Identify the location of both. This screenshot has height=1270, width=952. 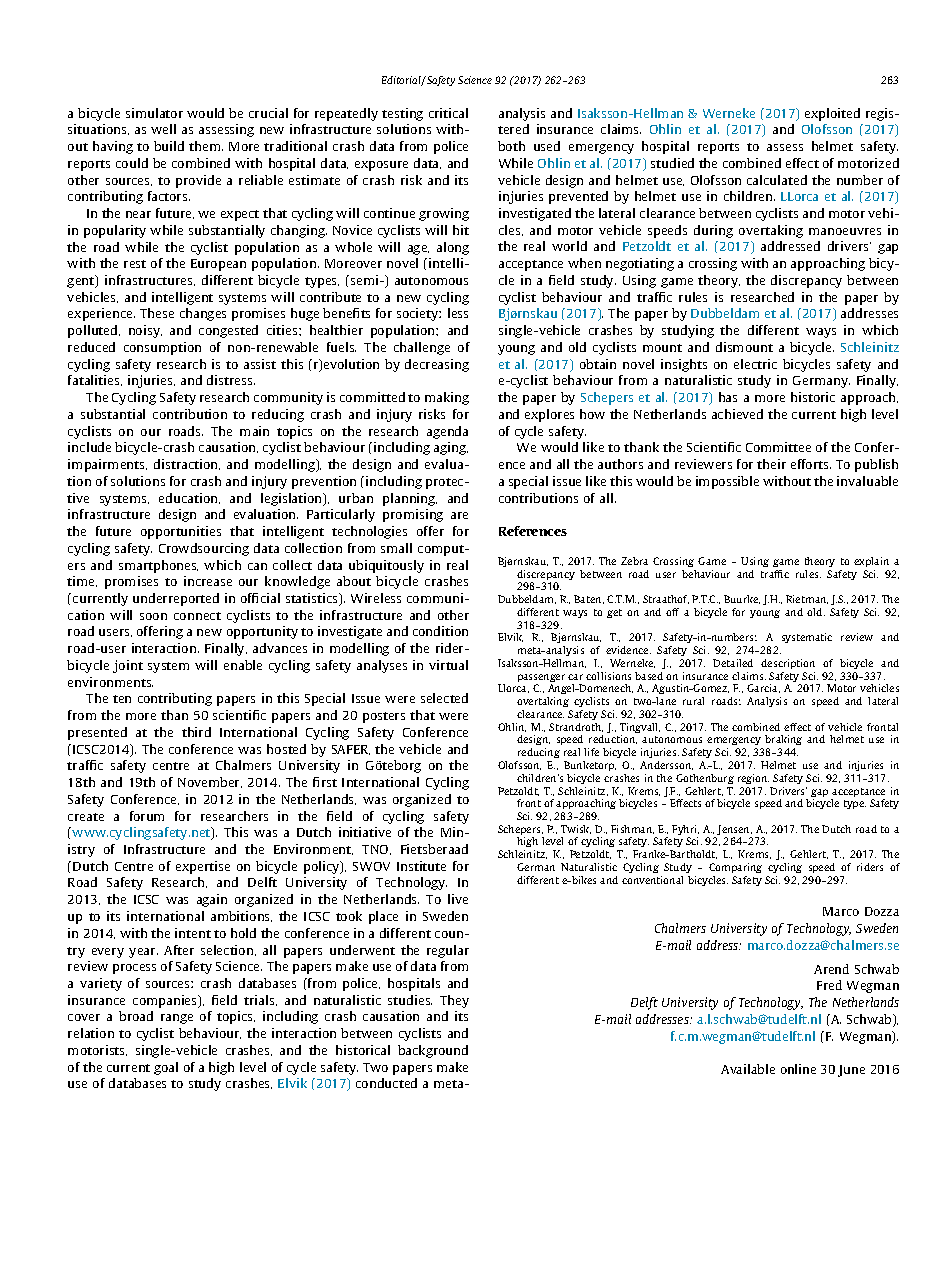
(511, 146).
